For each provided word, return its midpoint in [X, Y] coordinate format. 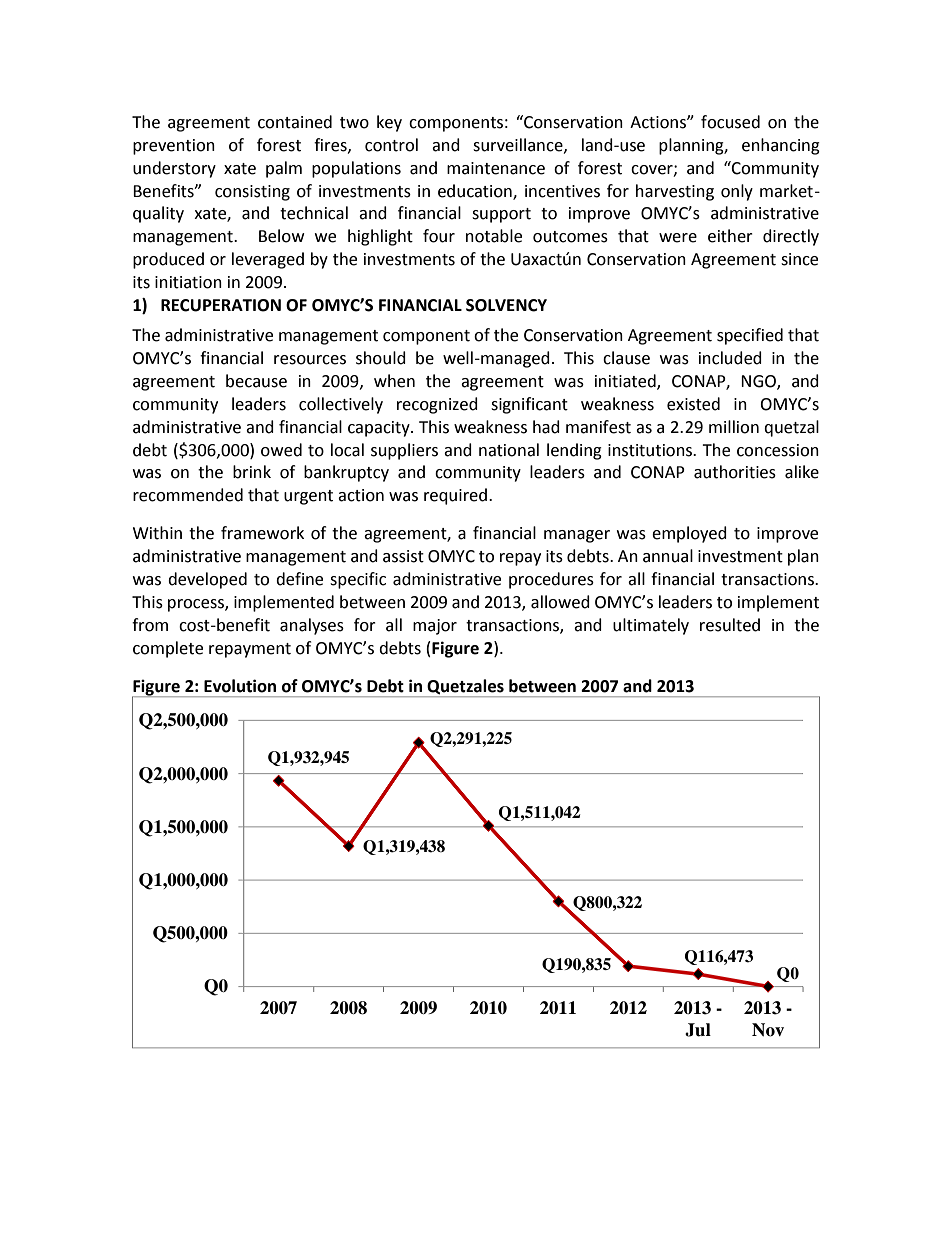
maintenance [496, 168]
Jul [698, 1030]
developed [207, 580]
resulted [730, 625]
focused [730, 122]
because [256, 381]
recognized [437, 405]
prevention [174, 147]
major [435, 627]
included [730, 358]
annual [668, 556]
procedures [551, 580]
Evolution [240, 686]
